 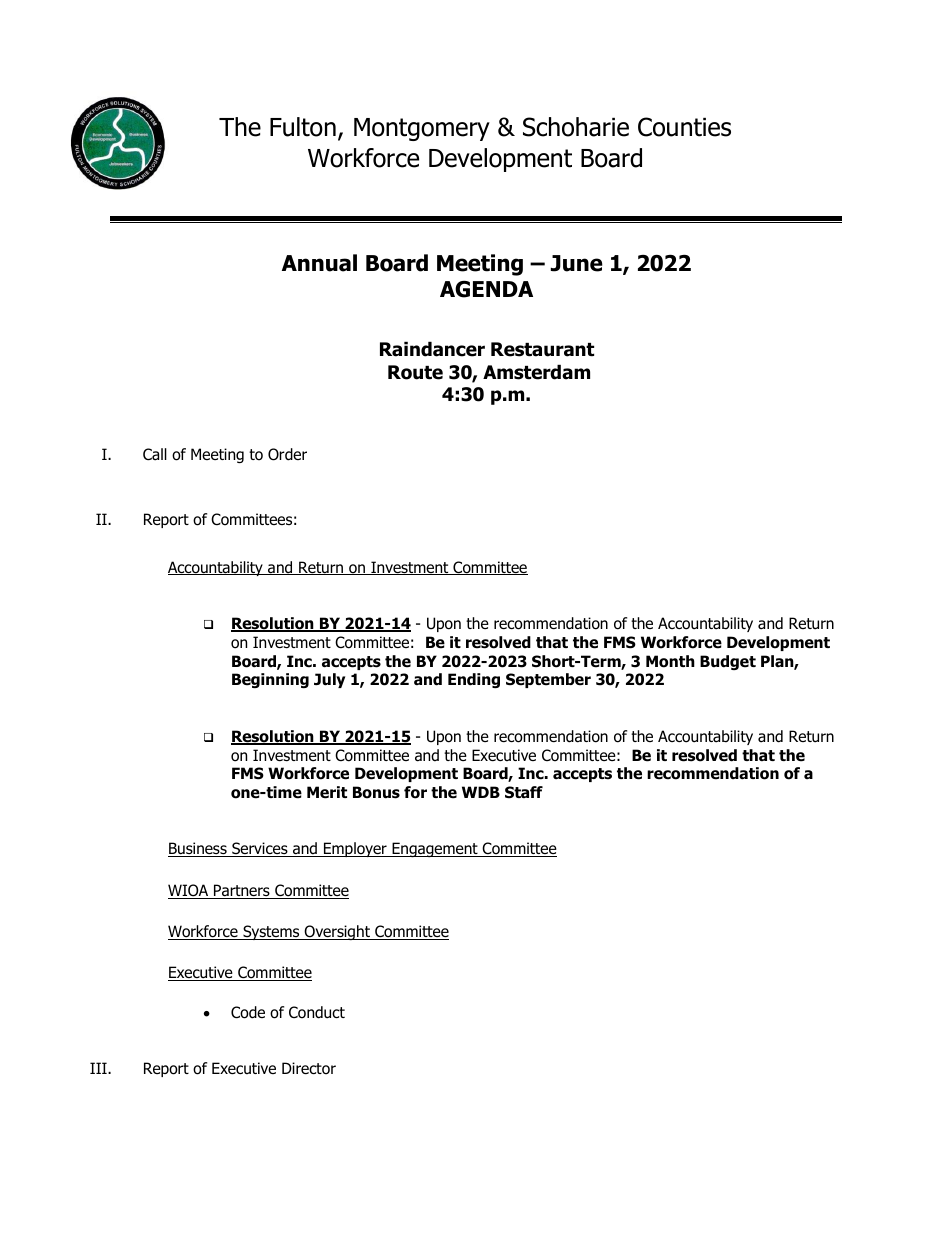 I want to click on Month, so click(x=670, y=661).
